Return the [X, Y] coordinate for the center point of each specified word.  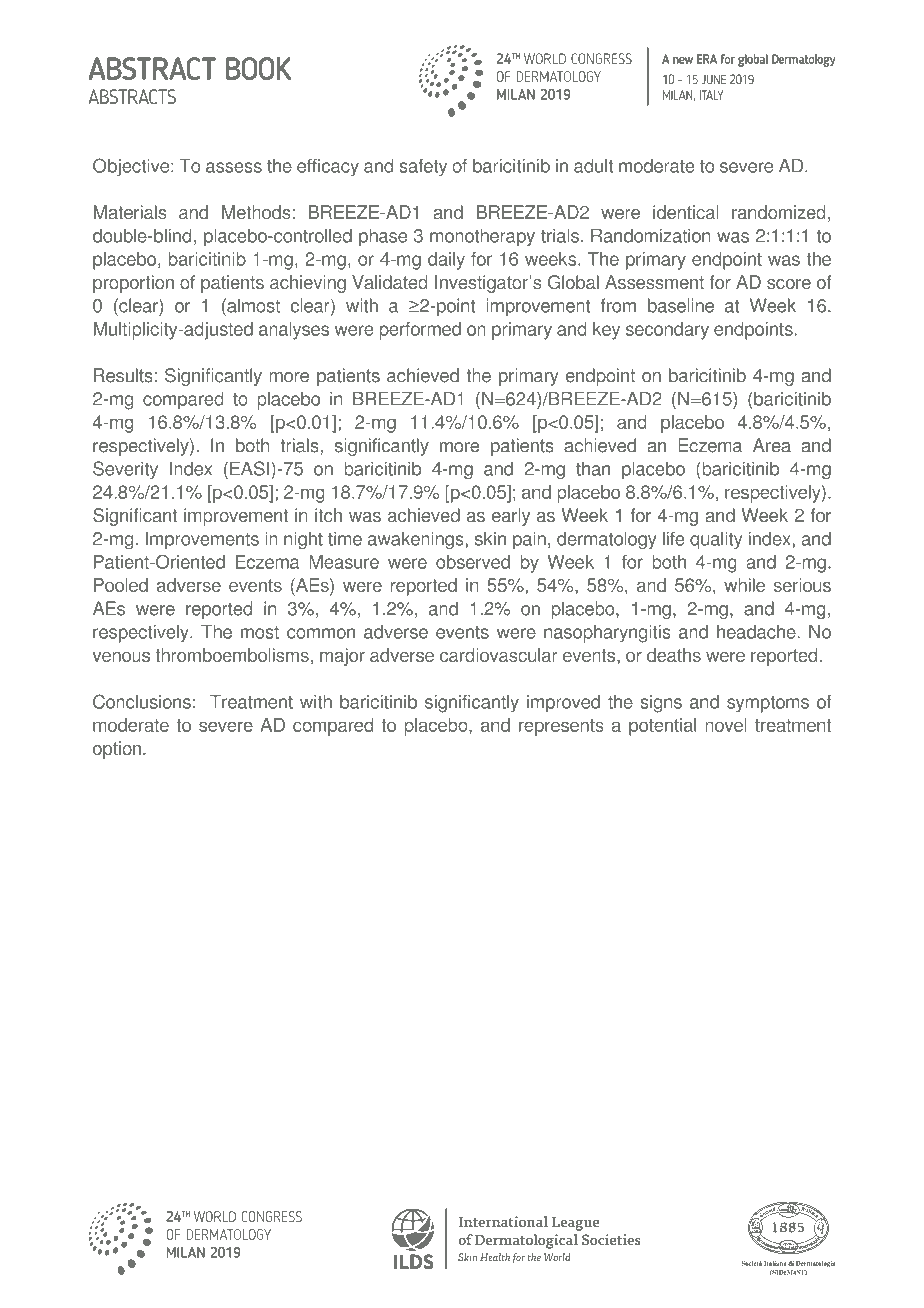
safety [423, 168]
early [511, 517]
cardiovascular [499, 655]
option [117, 750]
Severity [125, 470]
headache [757, 632]
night [303, 540]
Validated [390, 282]
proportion [133, 284]
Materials [130, 212]
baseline [681, 305]
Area [772, 445]
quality [716, 540]
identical [686, 212]
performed [420, 331]
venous [121, 657]
